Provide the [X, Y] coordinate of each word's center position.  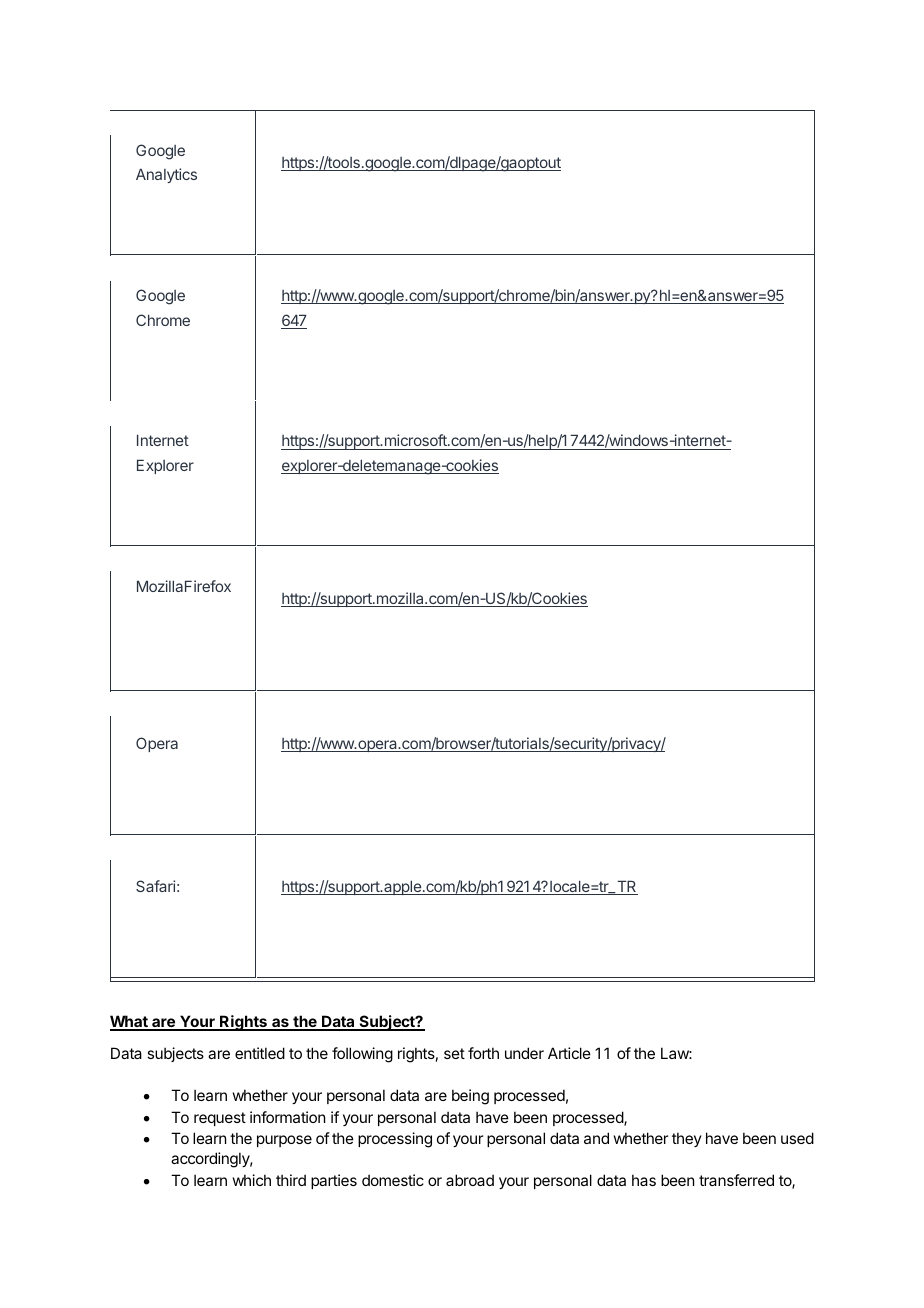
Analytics [166, 175]
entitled [260, 1053]
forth [483, 1053]
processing [395, 1140]
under [524, 1053]
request [220, 1119]
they [687, 1139]
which [252, 1180]
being [470, 1097]
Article [569, 1053]
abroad [470, 1180]
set [454, 1053]
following [362, 1055]
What [130, 1022]
